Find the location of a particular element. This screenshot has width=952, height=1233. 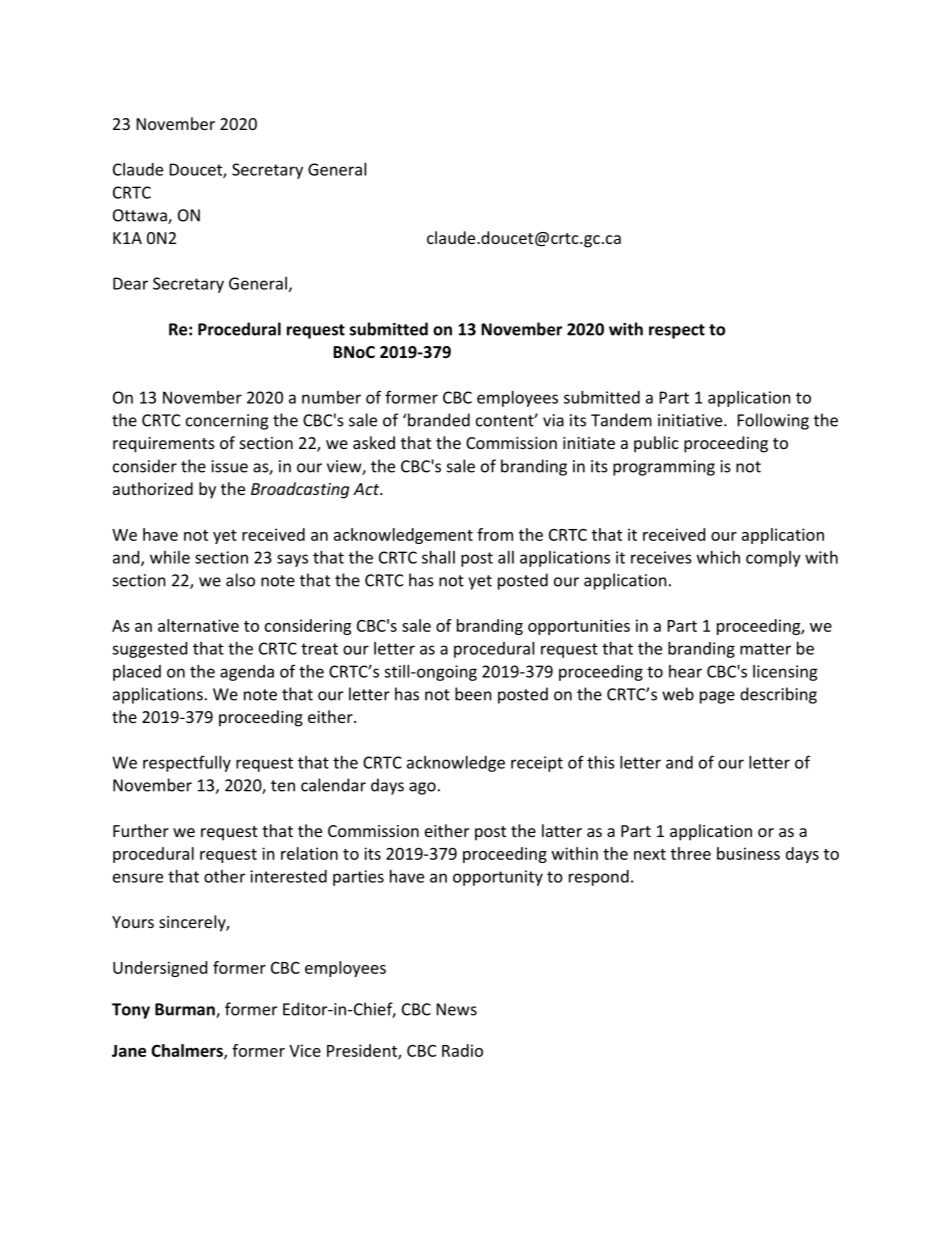

Burman is located at coordinates (186, 1010).
